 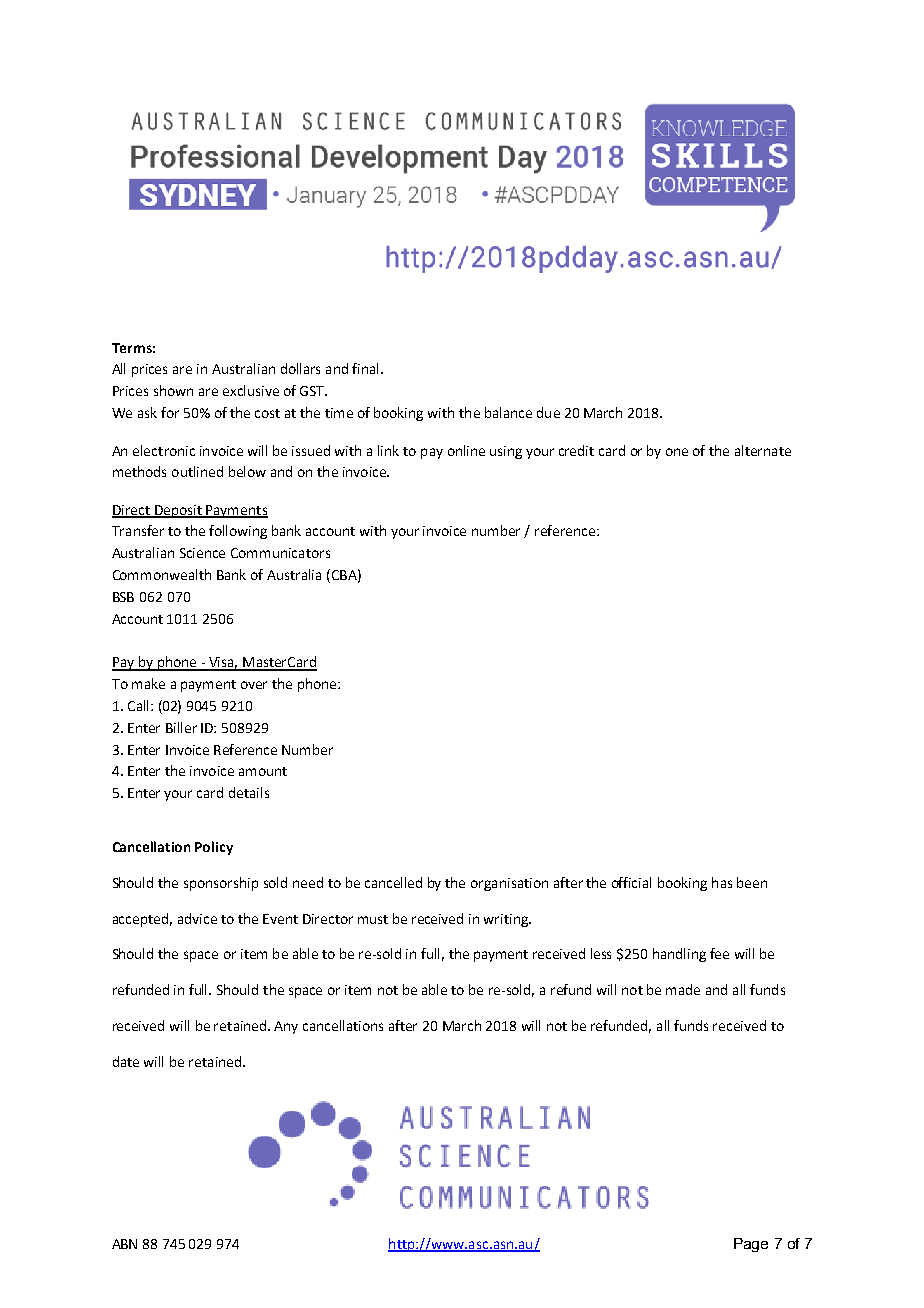 What do you see at coordinates (173, 390) in the screenshot?
I see `shown` at bounding box center [173, 390].
